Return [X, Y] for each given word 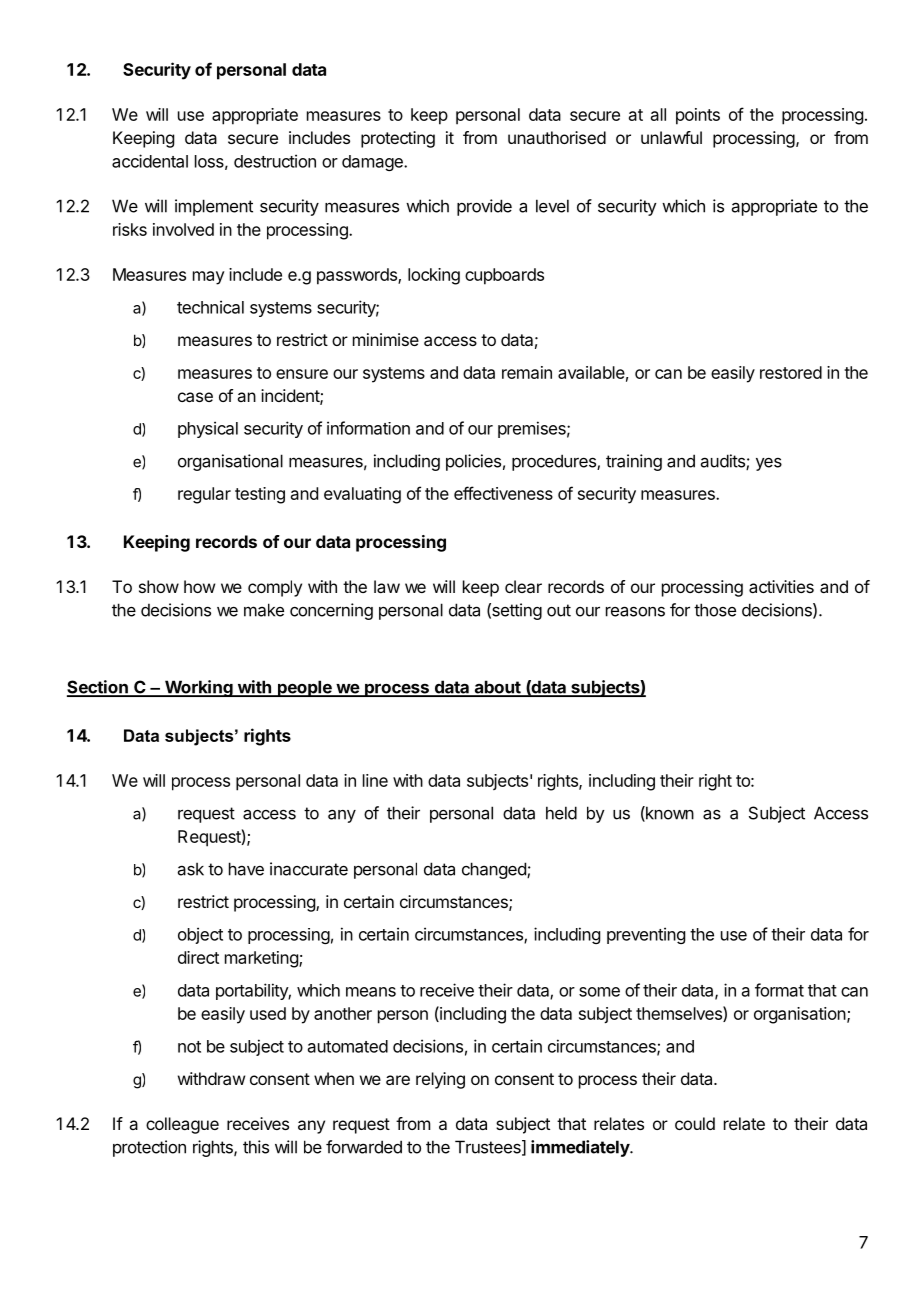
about [497, 688]
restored [791, 372]
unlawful [671, 137]
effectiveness [503, 493]
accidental [150, 161]
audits [724, 462]
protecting [398, 139]
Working [198, 688]
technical [210, 307]
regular [204, 495]
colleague [182, 1125]
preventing [646, 935]
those [715, 610]
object [200, 935]
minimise [386, 339]
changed [495, 870]
